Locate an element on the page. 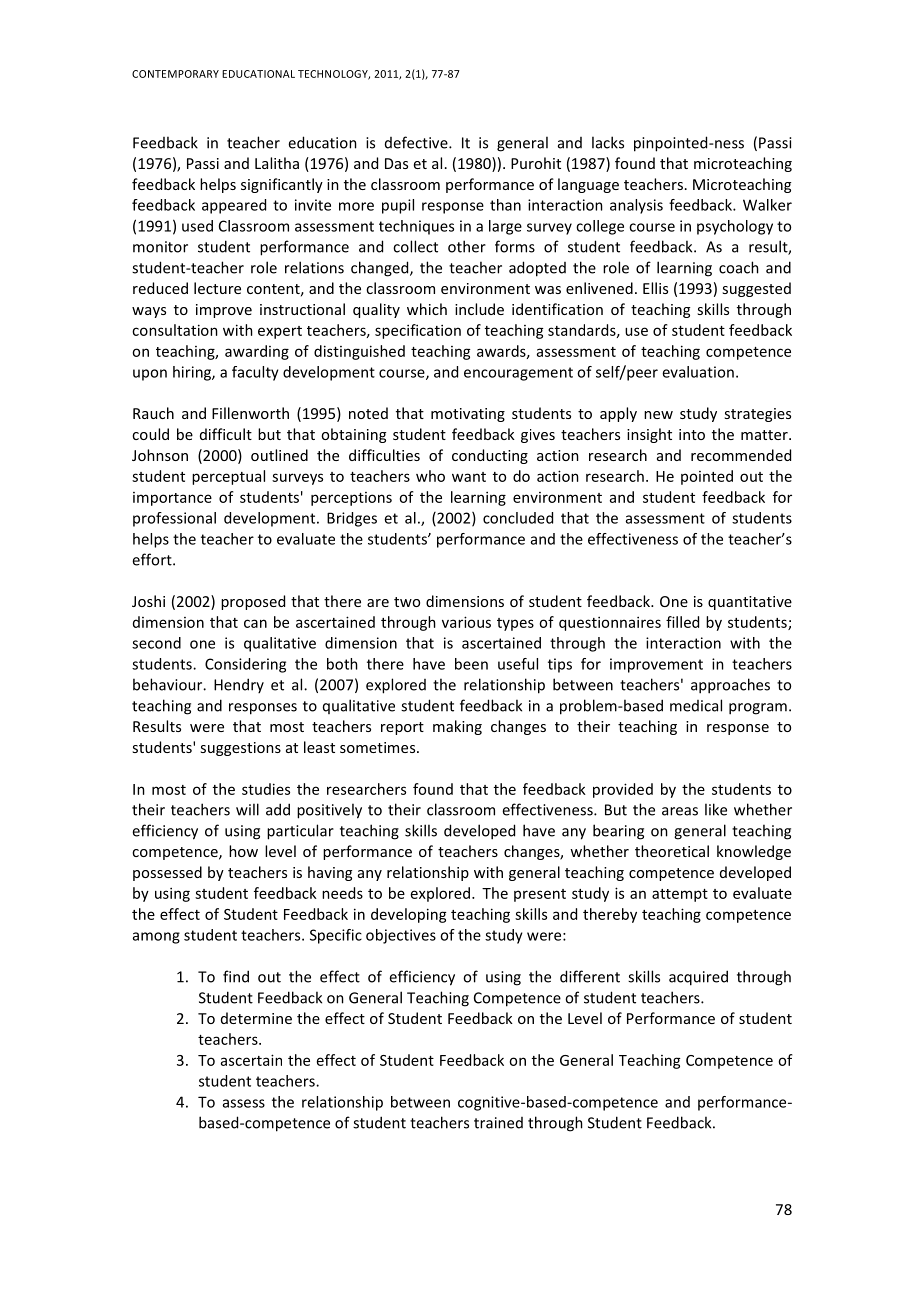  various is located at coordinates (466, 622).
